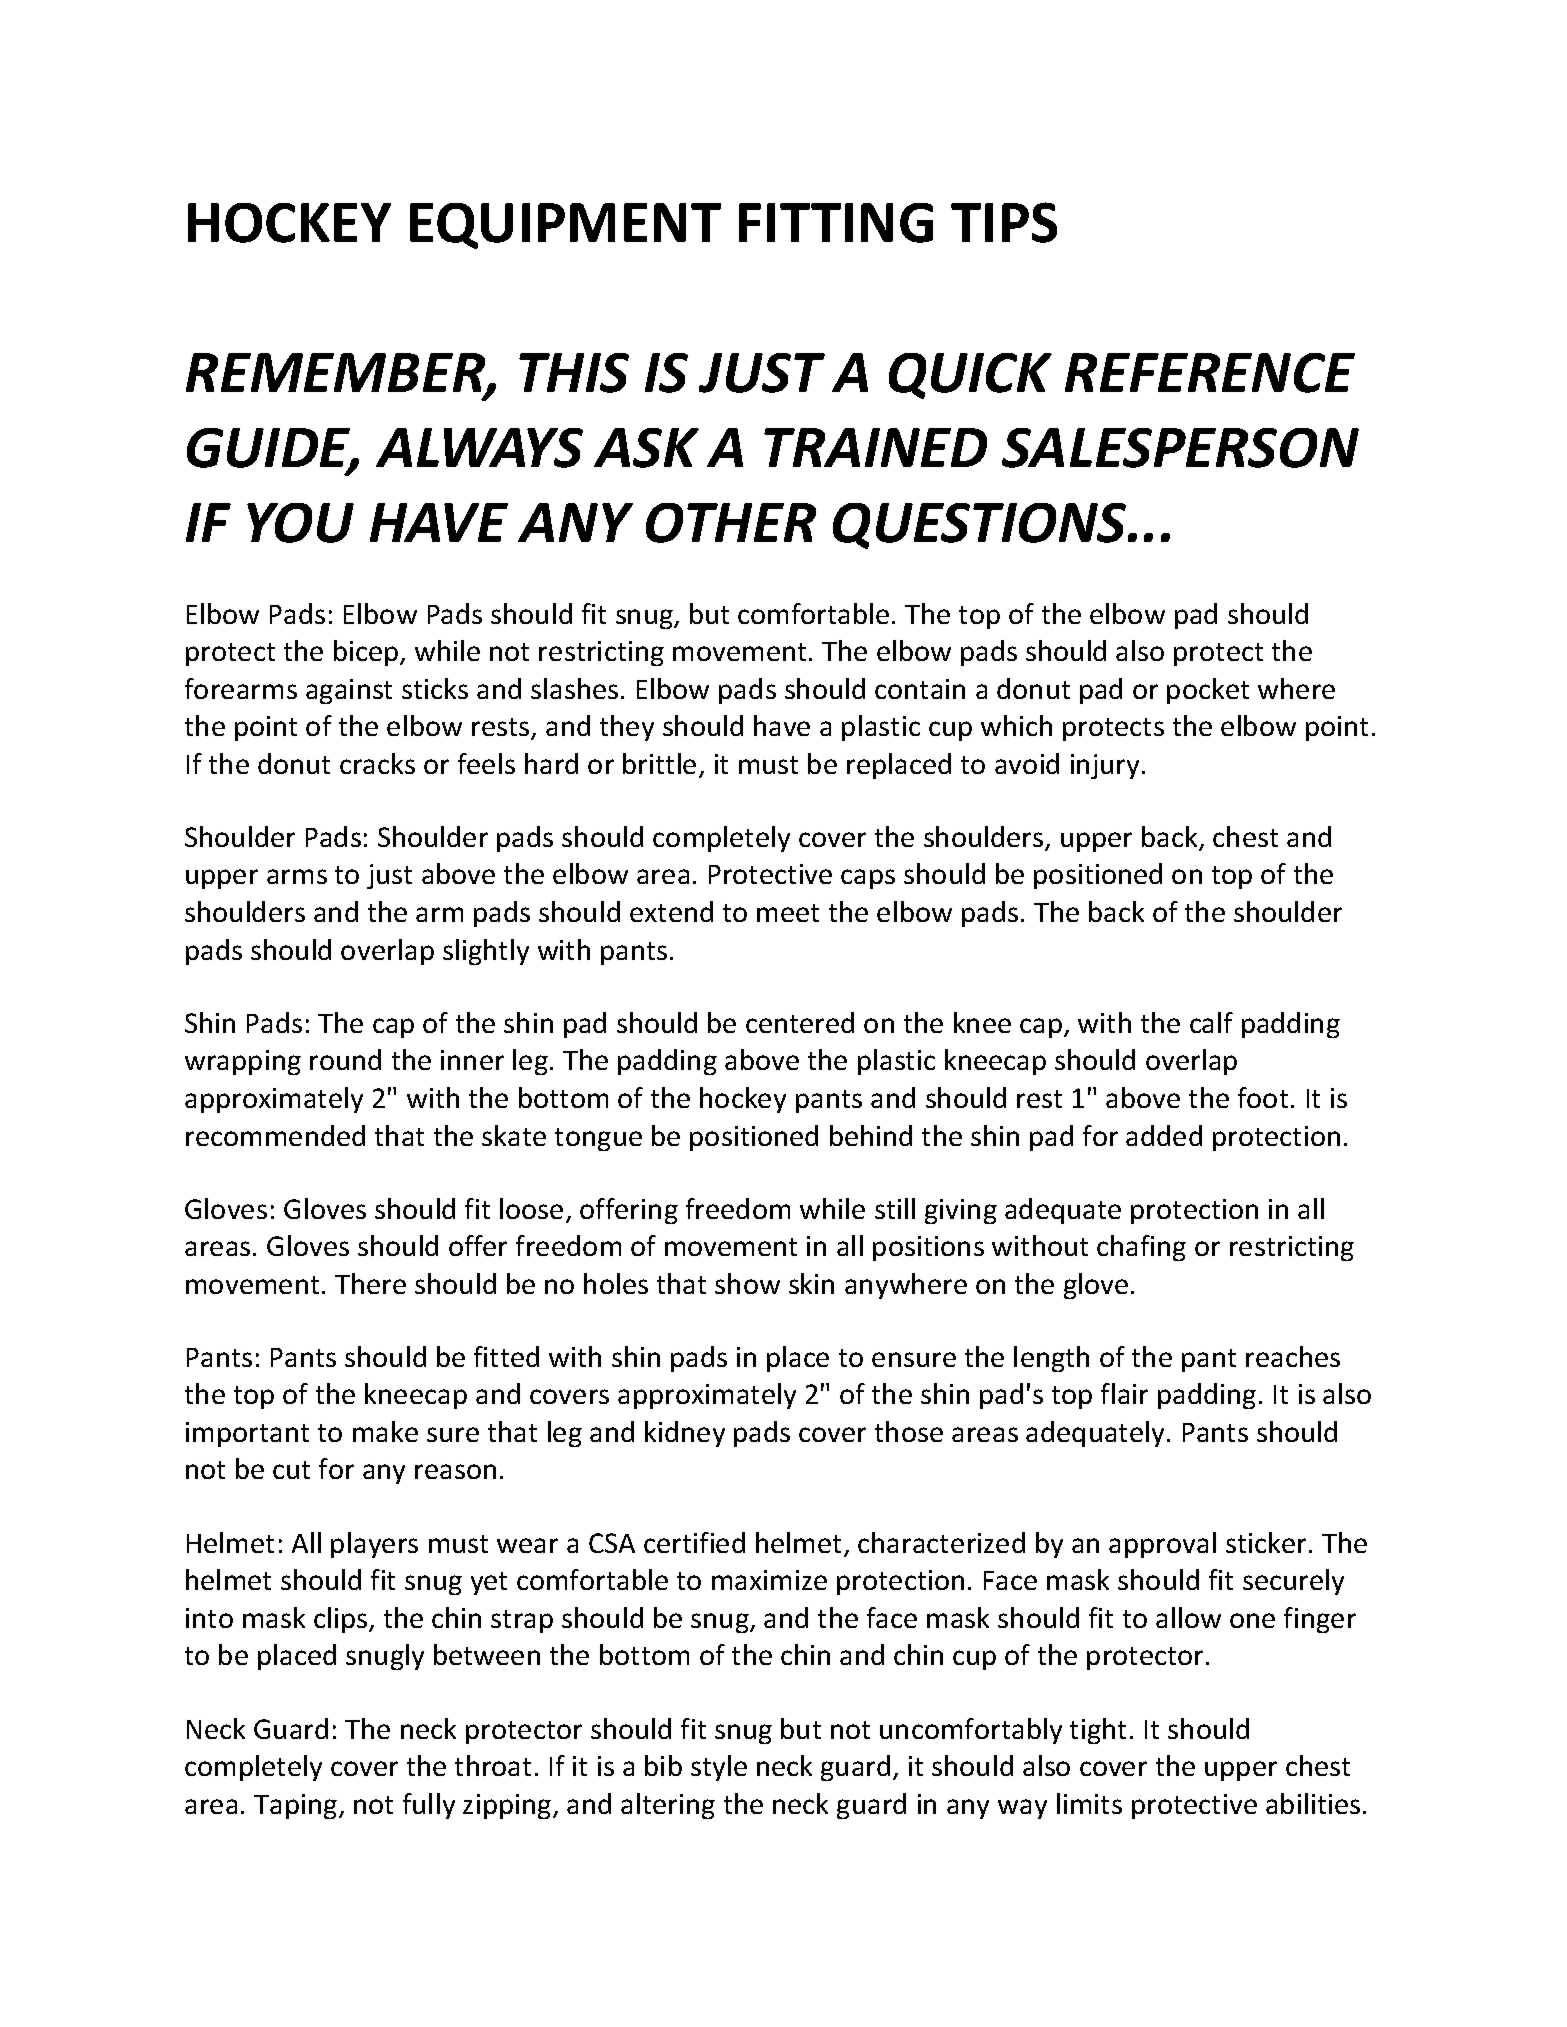 The height and width of the page is (2027, 1567). What do you see at coordinates (747, 1283) in the page?
I see `show` at bounding box center [747, 1283].
